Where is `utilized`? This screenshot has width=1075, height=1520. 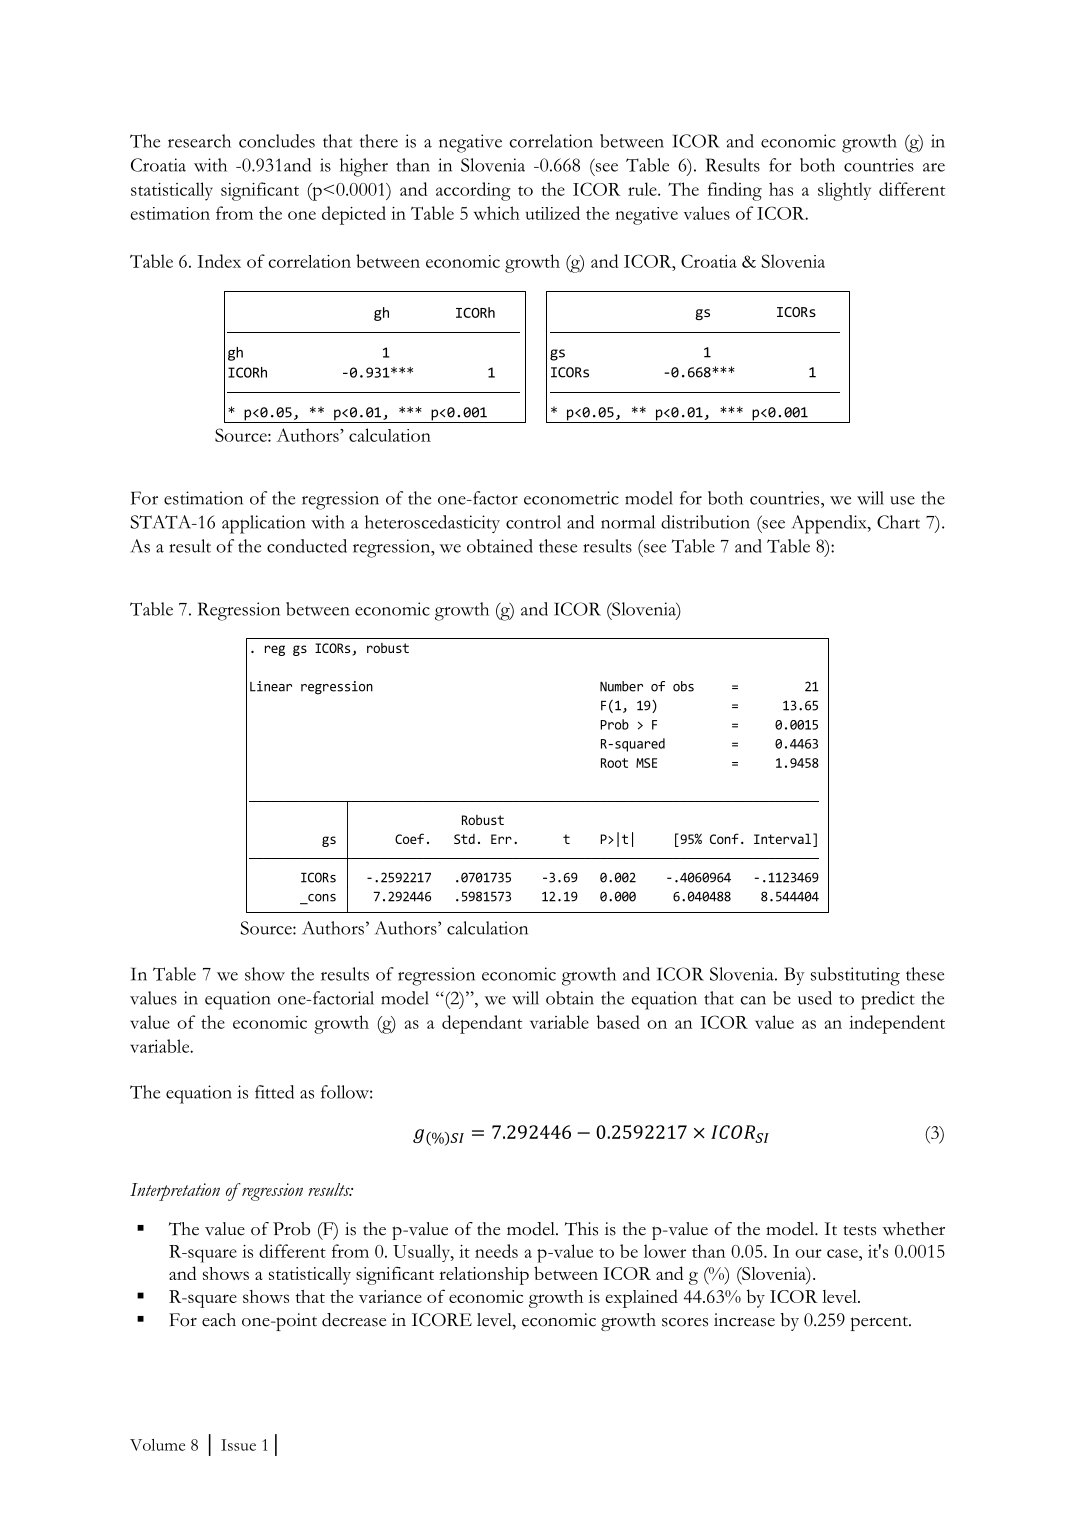
utilized is located at coordinates (553, 213).
